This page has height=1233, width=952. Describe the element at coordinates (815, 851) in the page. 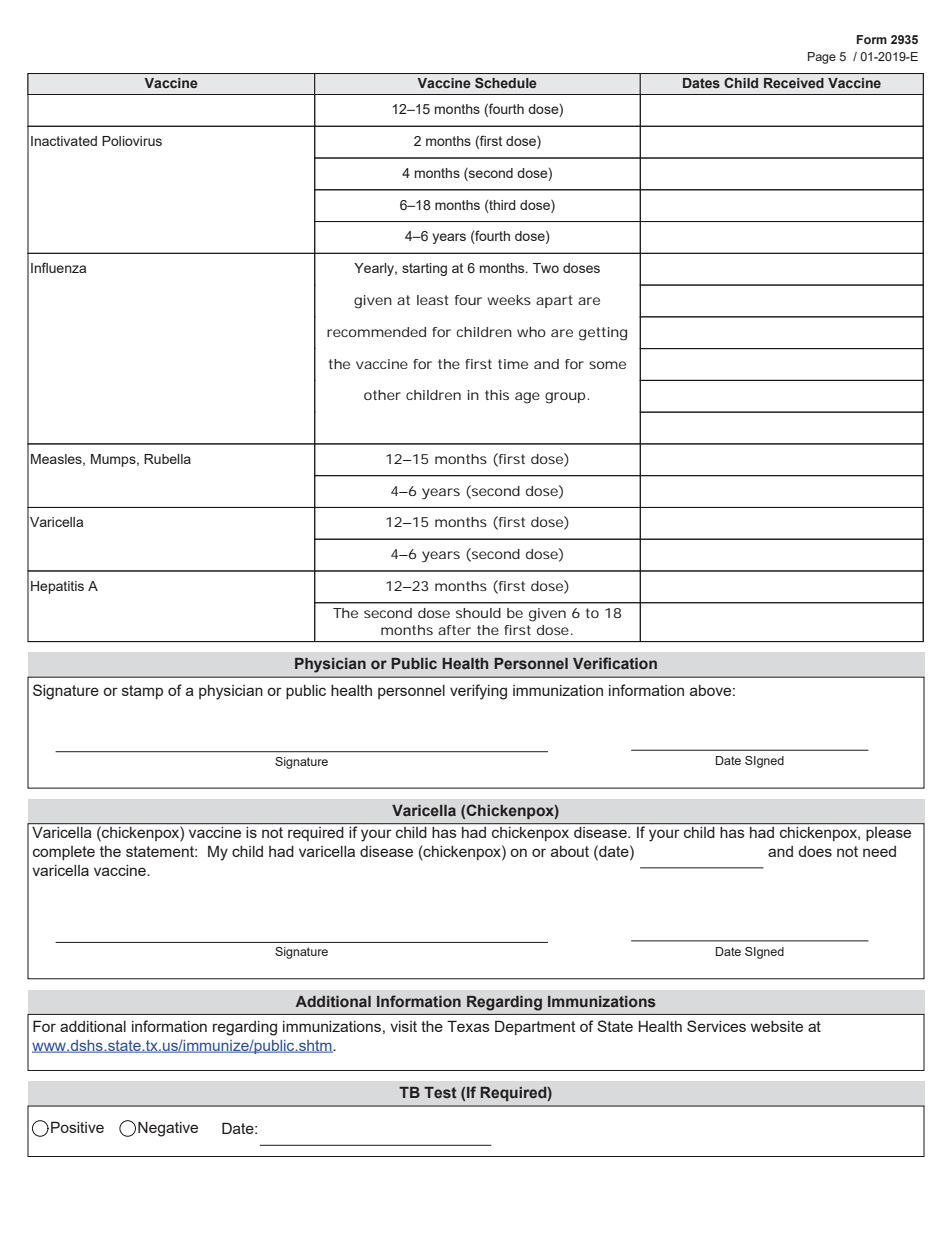

I see `does` at that location.
